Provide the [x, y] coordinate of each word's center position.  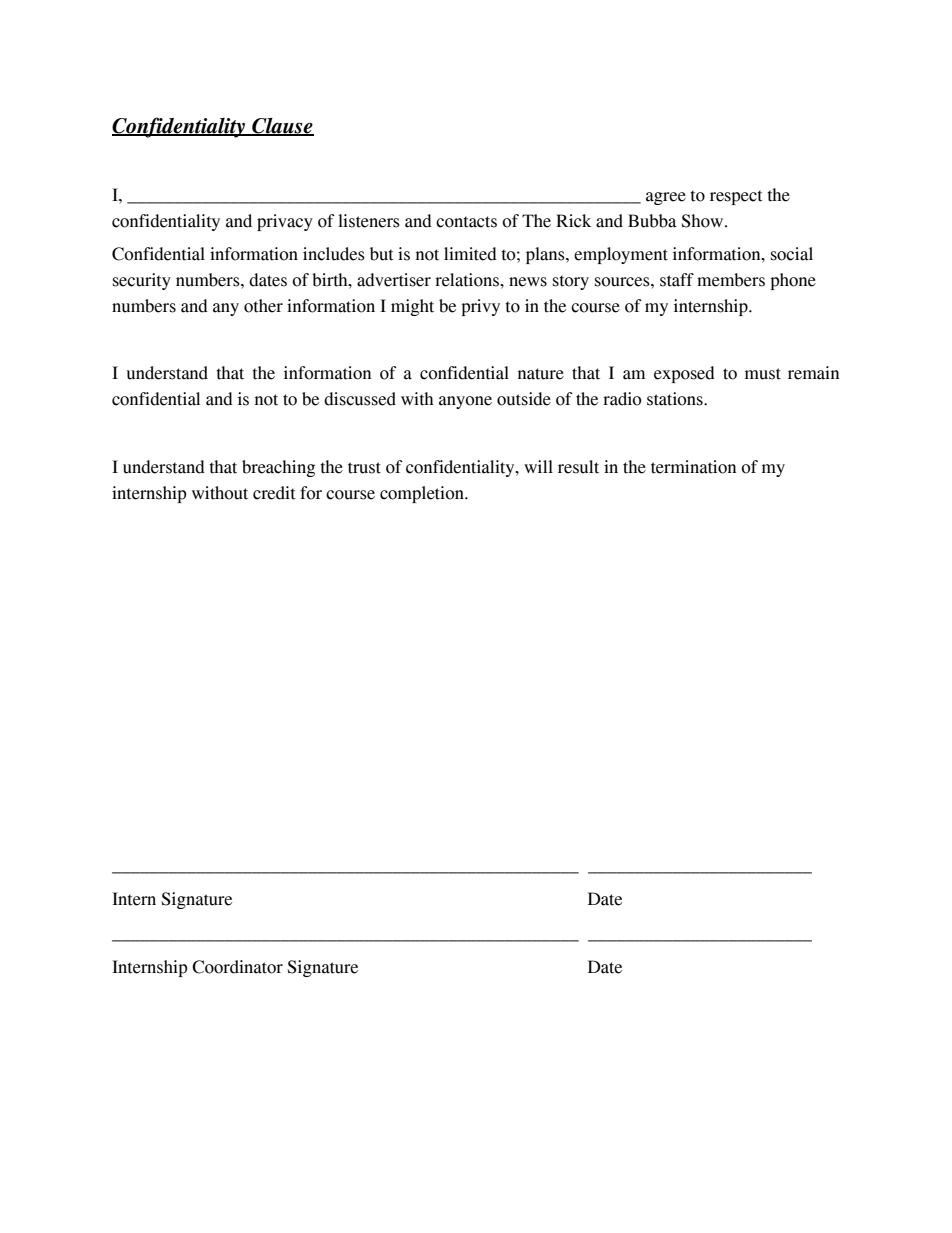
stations [676, 399]
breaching [278, 468]
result [578, 467]
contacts [466, 222]
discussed [360, 399]
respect [736, 197]
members [731, 280]
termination [693, 467]
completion [423, 494]
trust [364, 468]
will [538, 466]
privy [480, 307]
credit [274, 493]
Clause [282, 127]
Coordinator [237, 967]
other [263, 306]
